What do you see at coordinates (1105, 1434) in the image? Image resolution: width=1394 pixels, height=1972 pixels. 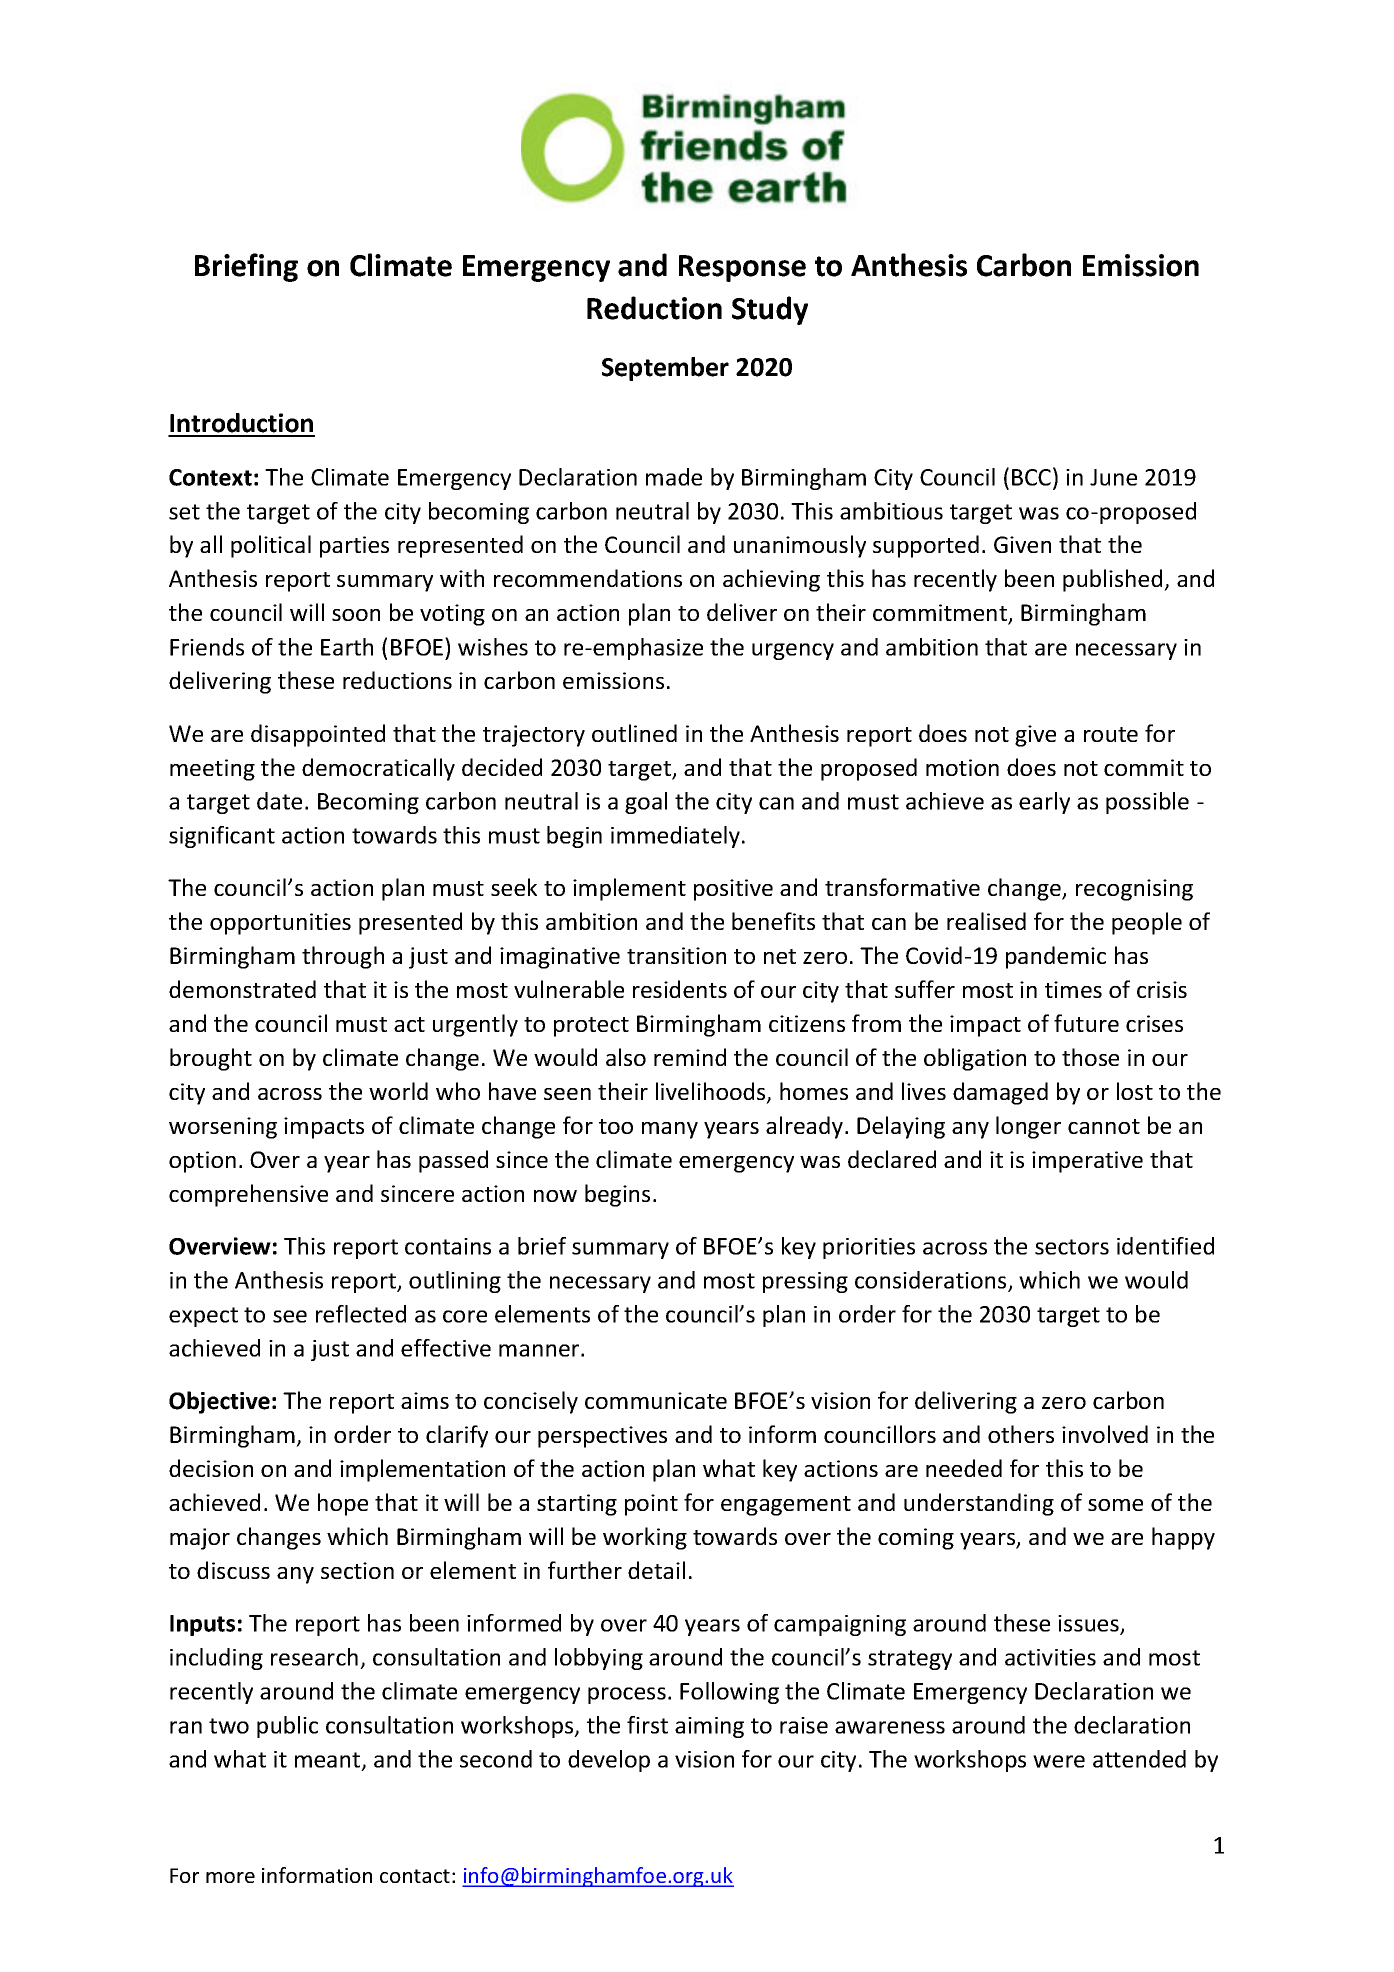 I see `involved` at bounding box center [1105, 1434].
